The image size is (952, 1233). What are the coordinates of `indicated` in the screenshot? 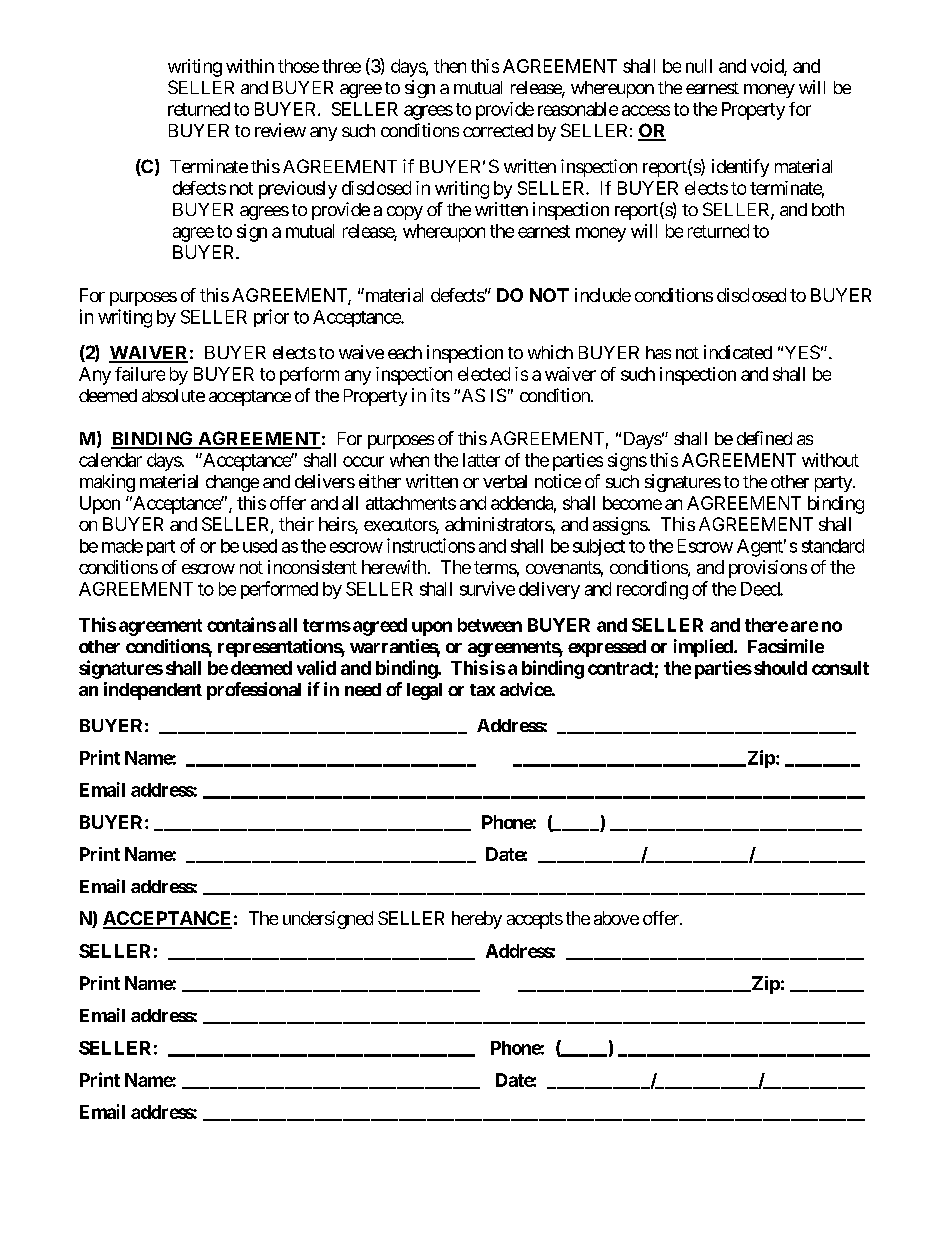 It's located at (738, 352).
